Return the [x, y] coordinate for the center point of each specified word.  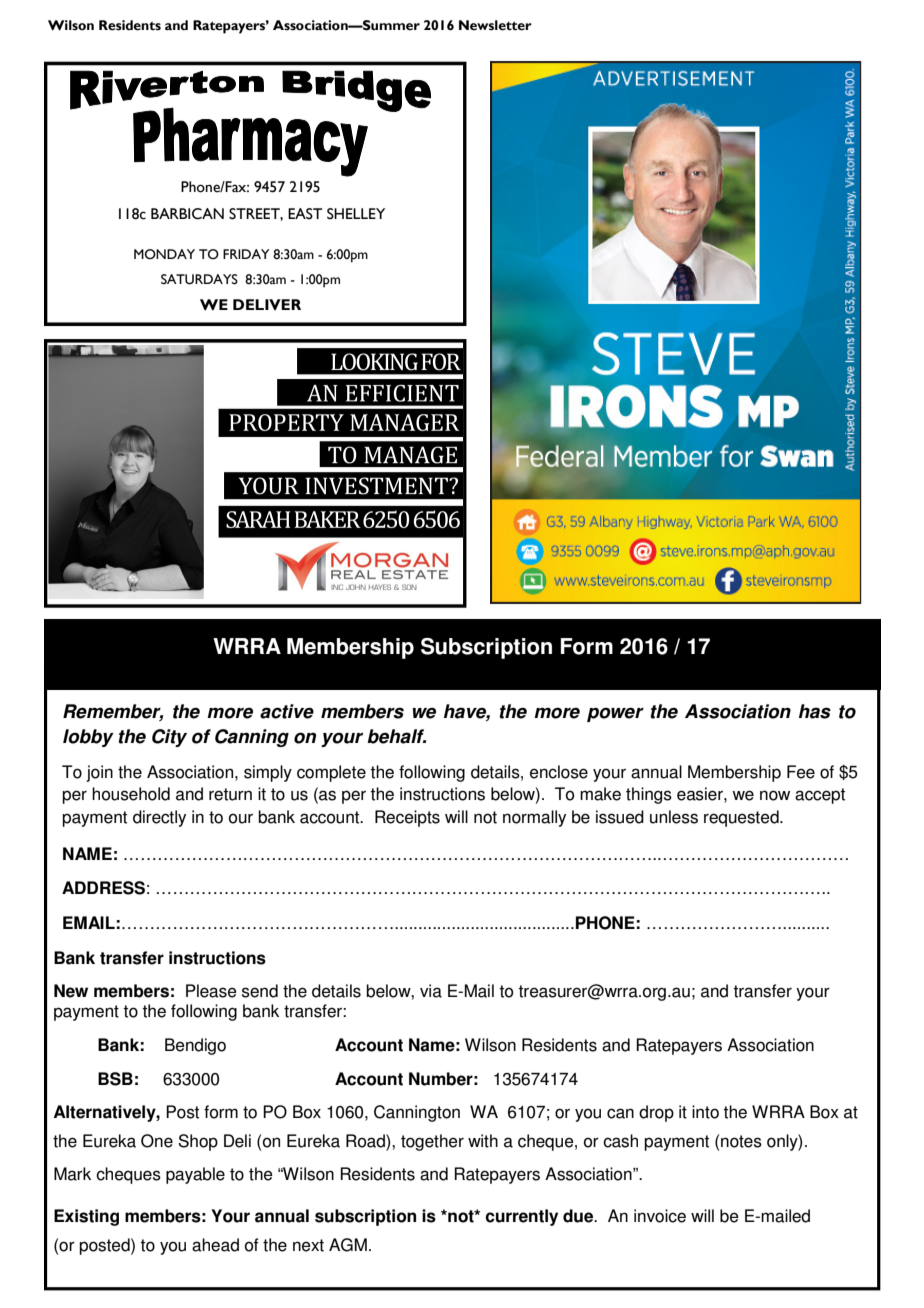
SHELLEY [356, 214]
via [431, 991]
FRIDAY [246, 254]
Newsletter [495, 25]
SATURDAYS [199, 279]
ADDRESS [103, 888]
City [169, 738]
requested [742, 818]
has [815, 711]
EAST [305, 214]
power [615, 714]
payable [195, 1175]
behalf [396, 736]
